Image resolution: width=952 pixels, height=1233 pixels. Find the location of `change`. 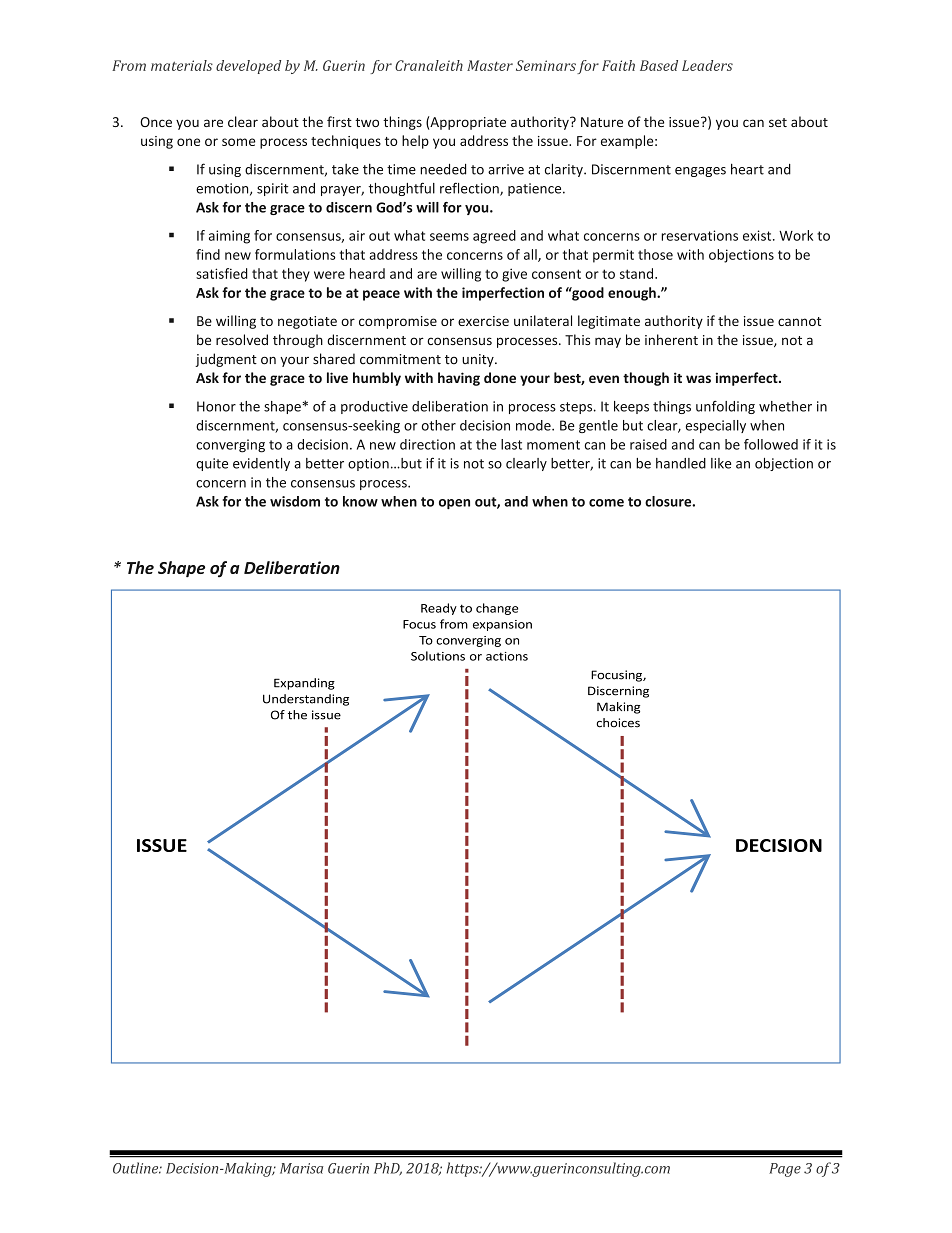

change is located at coordinates (497, 609).
